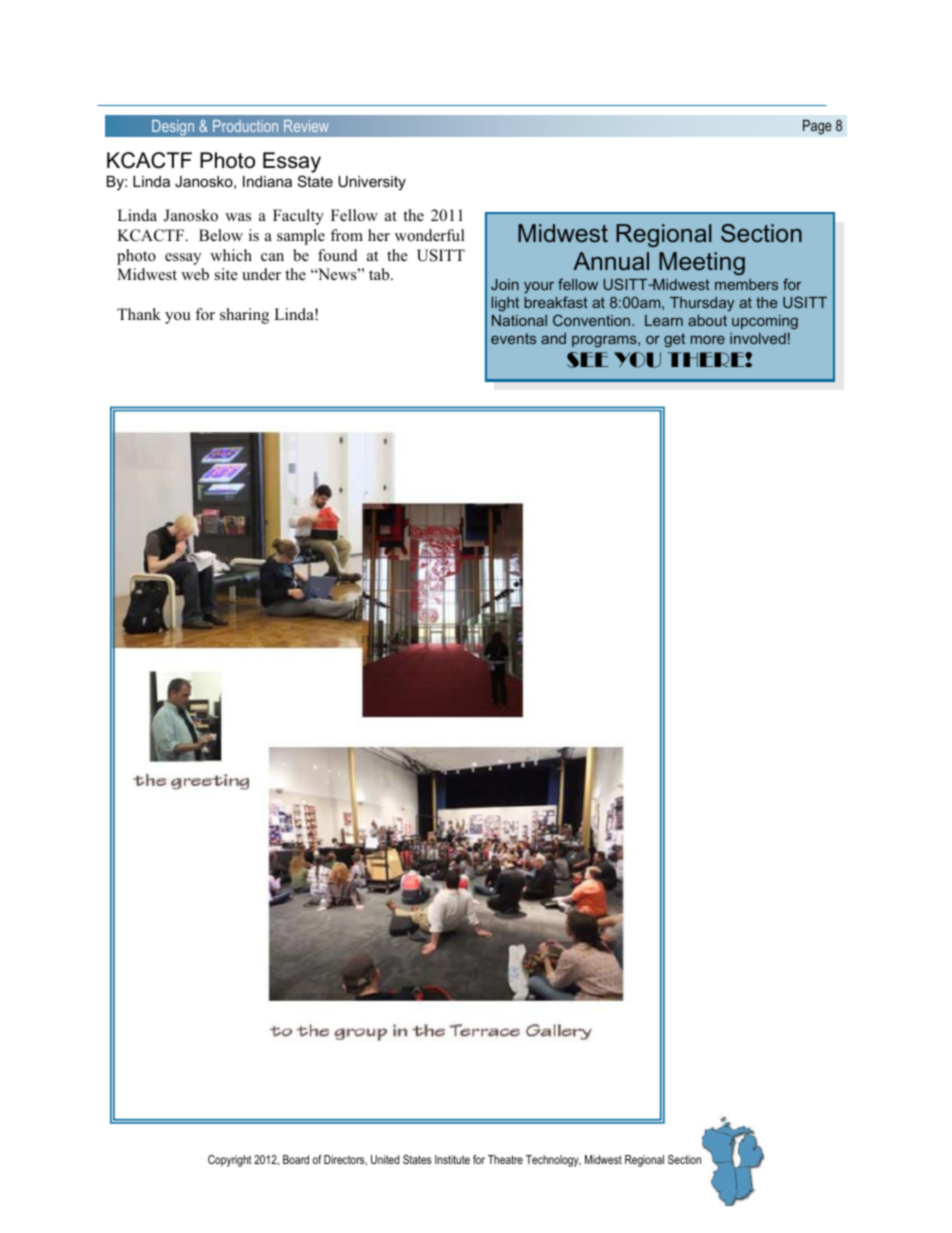 This screenshot has width=952, height=1233. I want to click on Theatre, so click(505, 1159).
